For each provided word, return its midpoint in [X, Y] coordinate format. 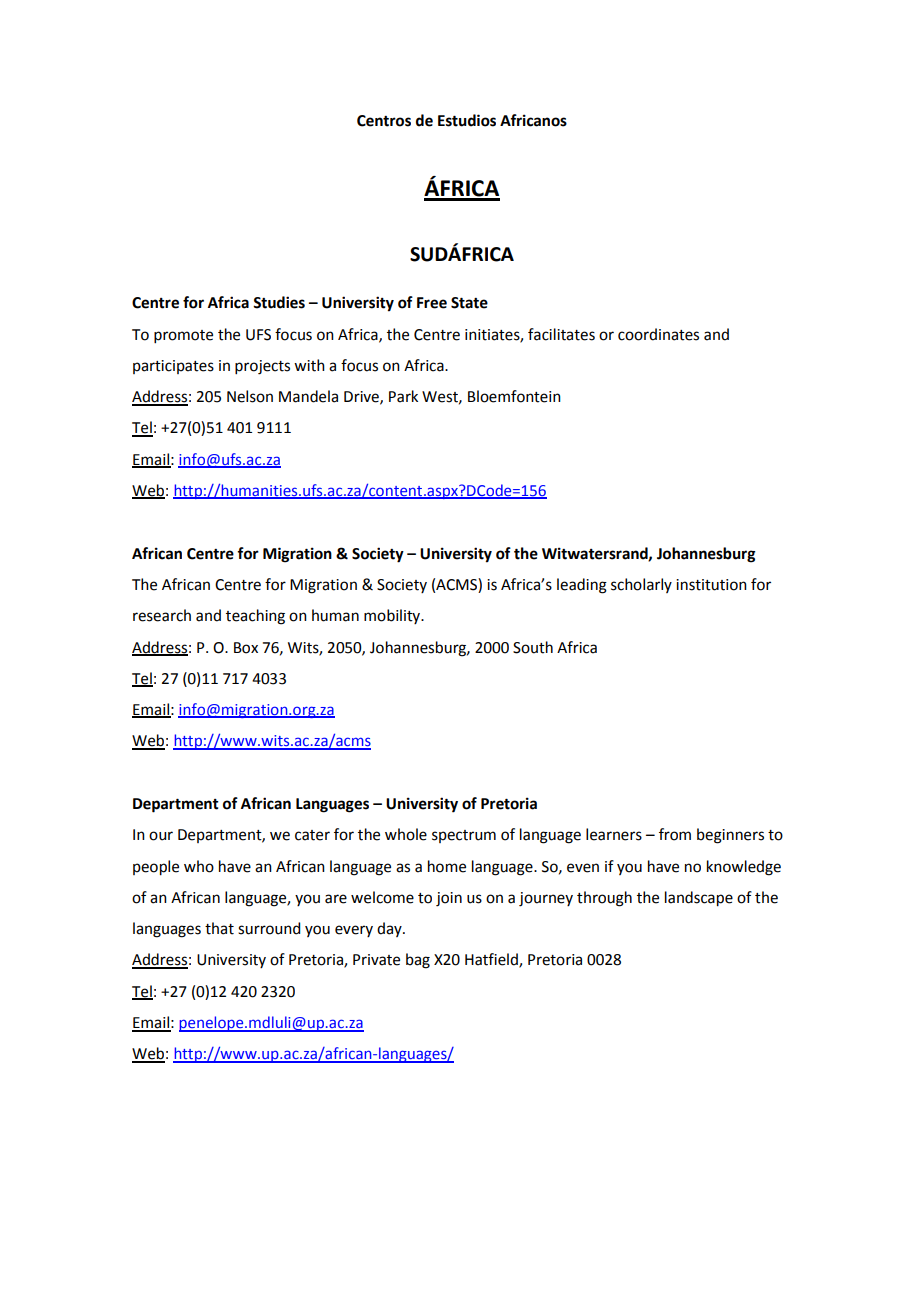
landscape [699, 899]
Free [432, 303]
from [675, 834]
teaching [255, 617]
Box [246, 648]
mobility [393, 616]
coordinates [658, 334]
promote [183, 336]
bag [418, 961]
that [219, 928]
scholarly [641, 585]
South [533, 647]
